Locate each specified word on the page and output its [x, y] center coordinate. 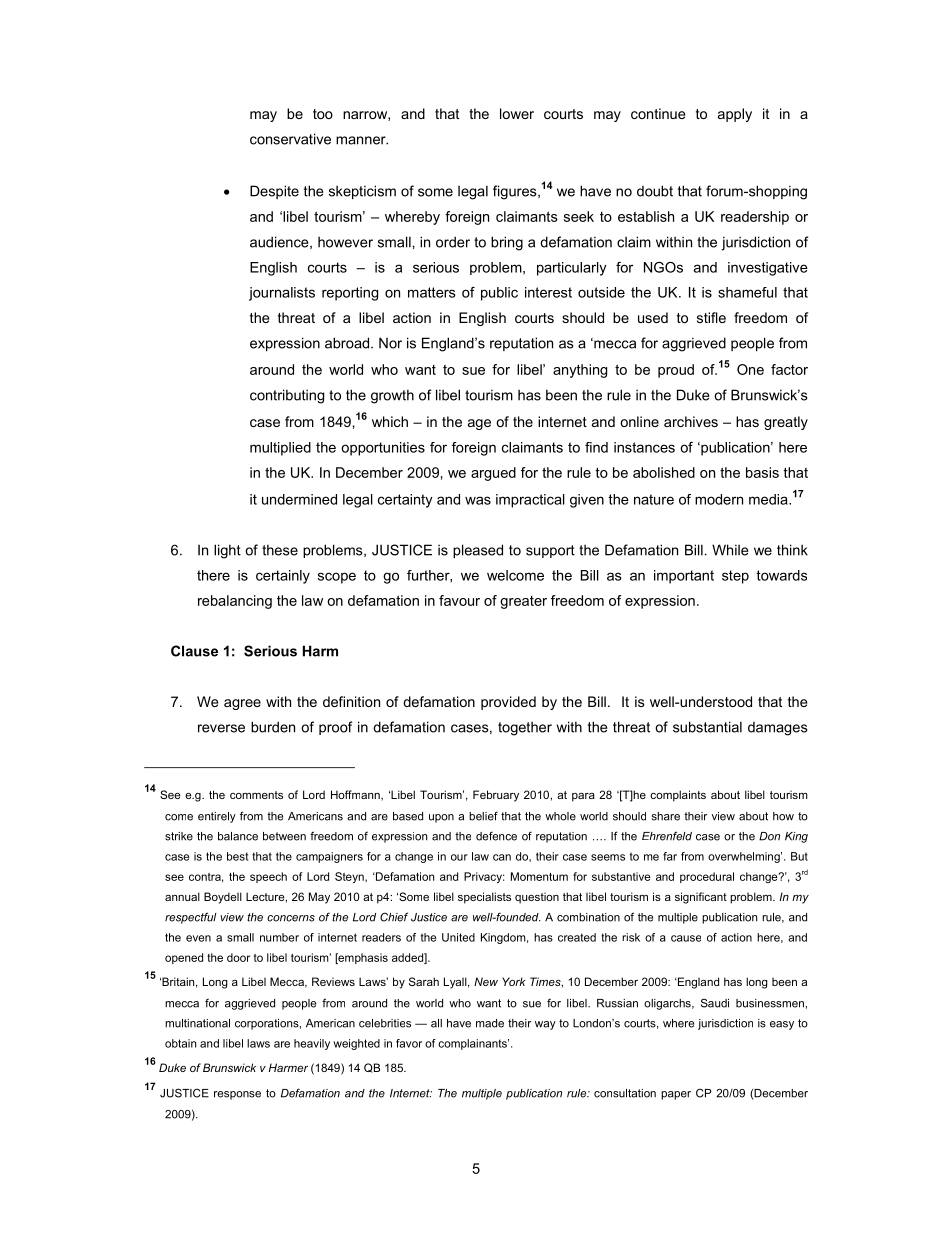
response [237, 1095]
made [490, 1023]
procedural [707, 877]
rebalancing [235, 602]
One [750, 369]
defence [496, 836]
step [735, 577]
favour [459, 600]
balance [238, 836]
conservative [290, 139]
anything [580, 371]
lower [517, 113]
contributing [287, 396]
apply [735, 115]
